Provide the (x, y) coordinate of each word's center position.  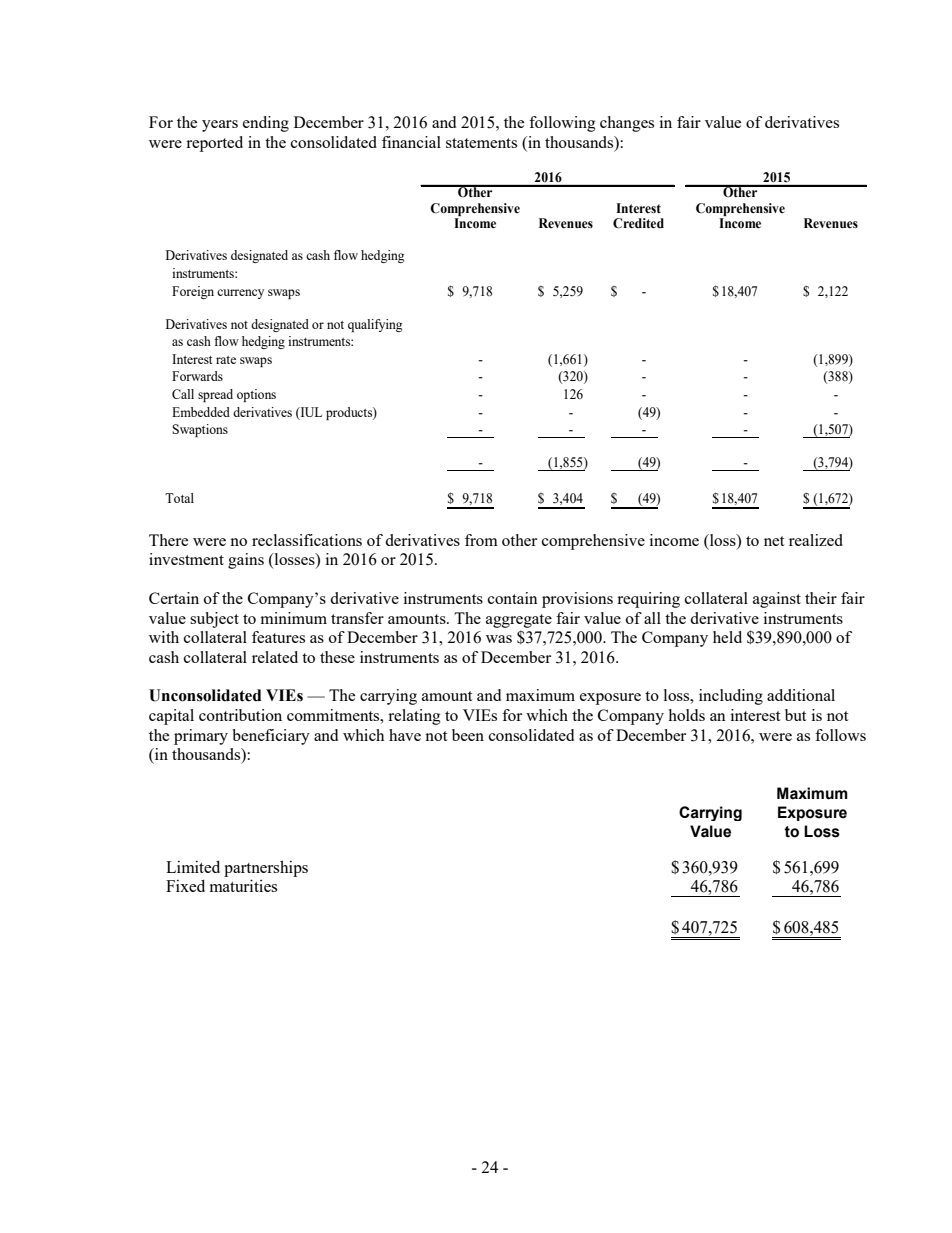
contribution (240, 715)
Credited (638, 223)
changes (627, 124)
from (481, 540)
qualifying (375, 325)
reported (214, 144)
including (731, 697)
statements (481, 143)
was (499, 639)
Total (179, 498)
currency (240, 294)
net (774, 541)
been (468, 735)
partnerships (266, 870)
